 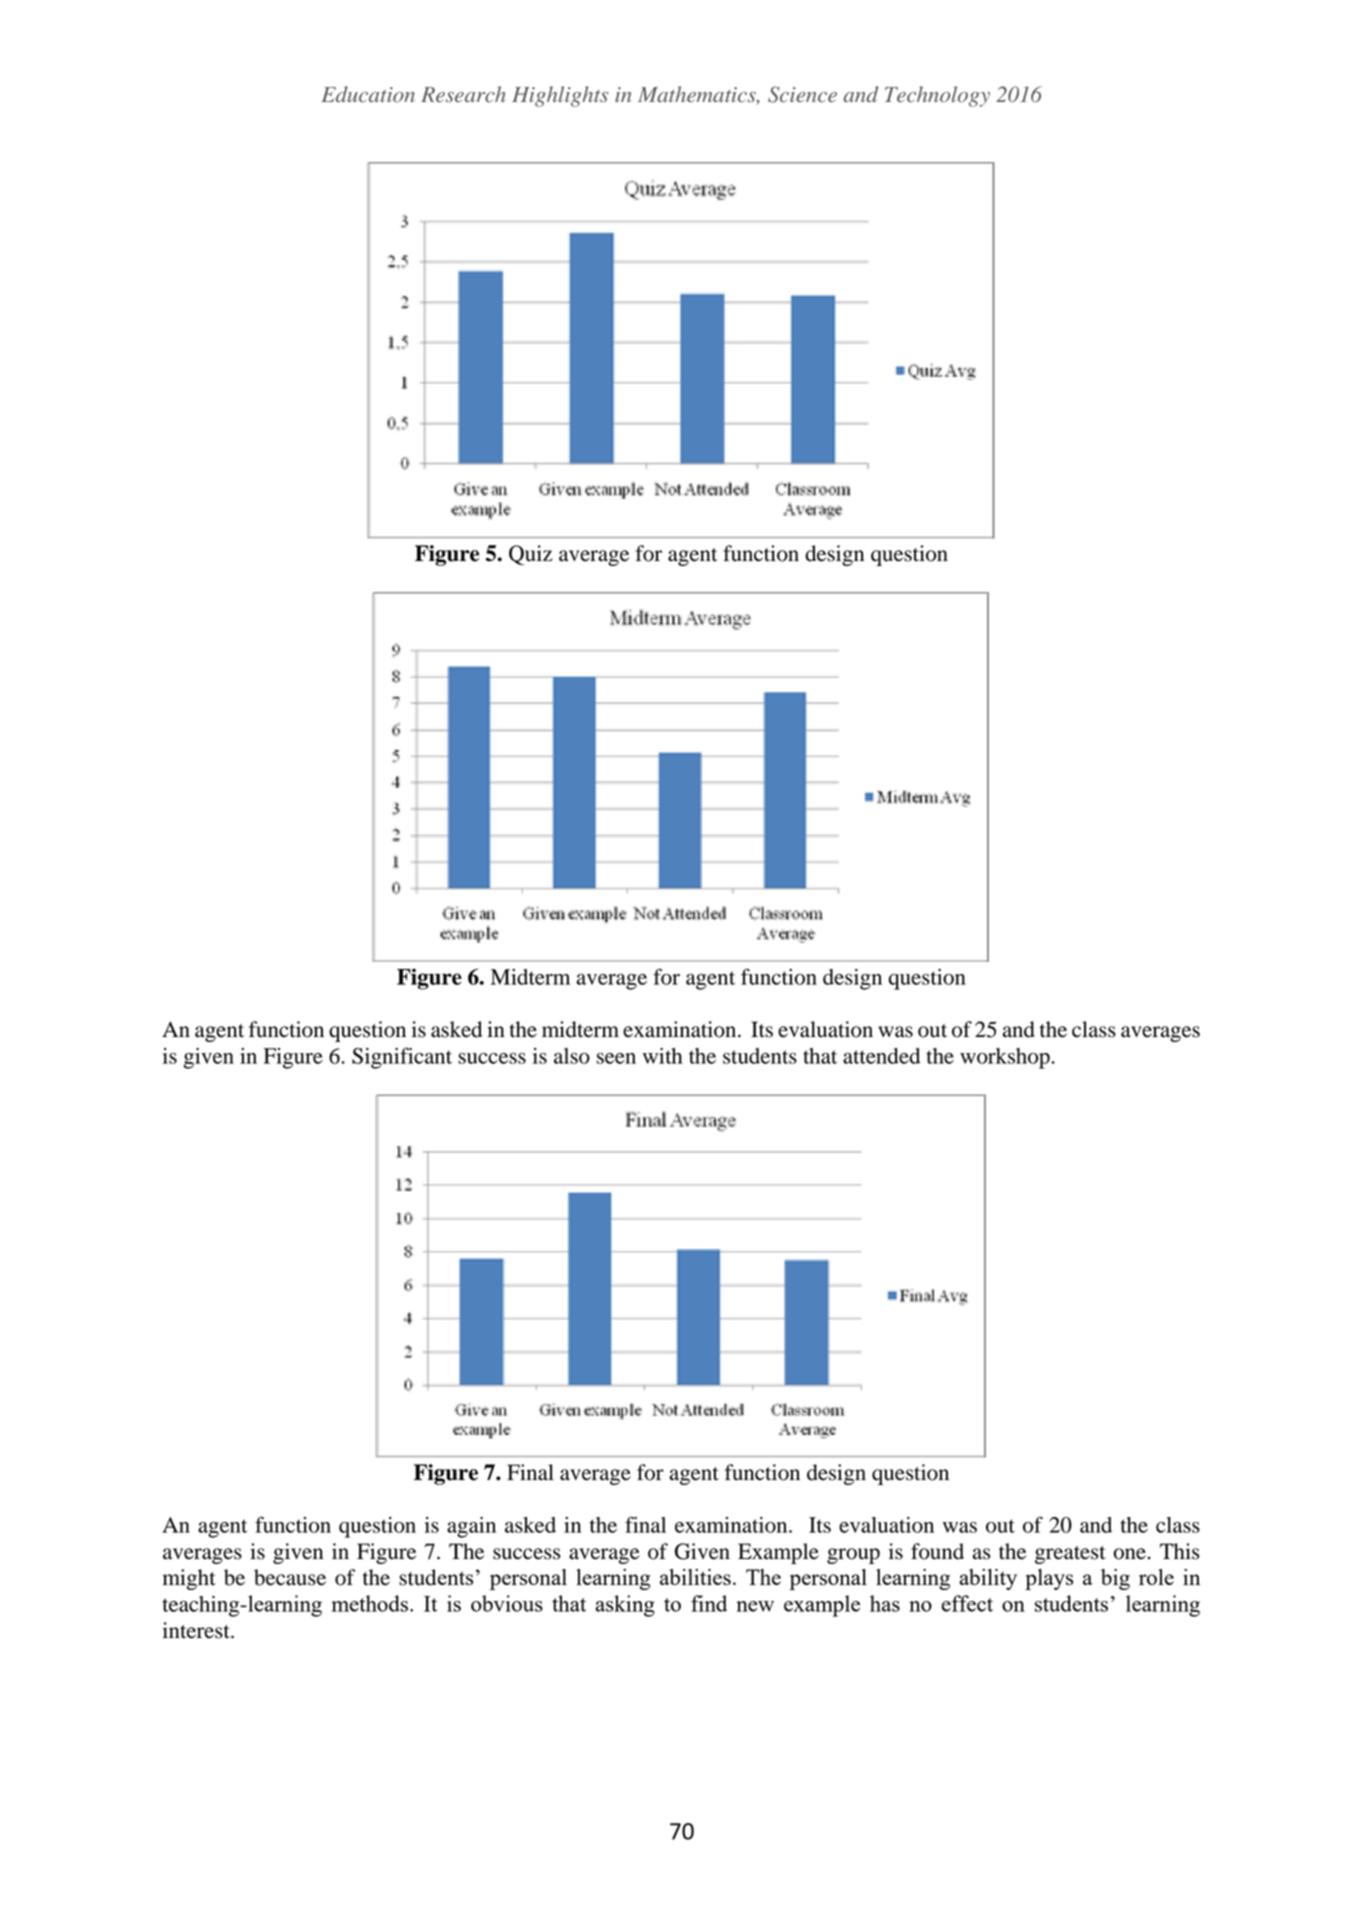 What do you see at coordinates (616, 1058) in the image?
I see `seen` at bounding box center [616, 1058].
